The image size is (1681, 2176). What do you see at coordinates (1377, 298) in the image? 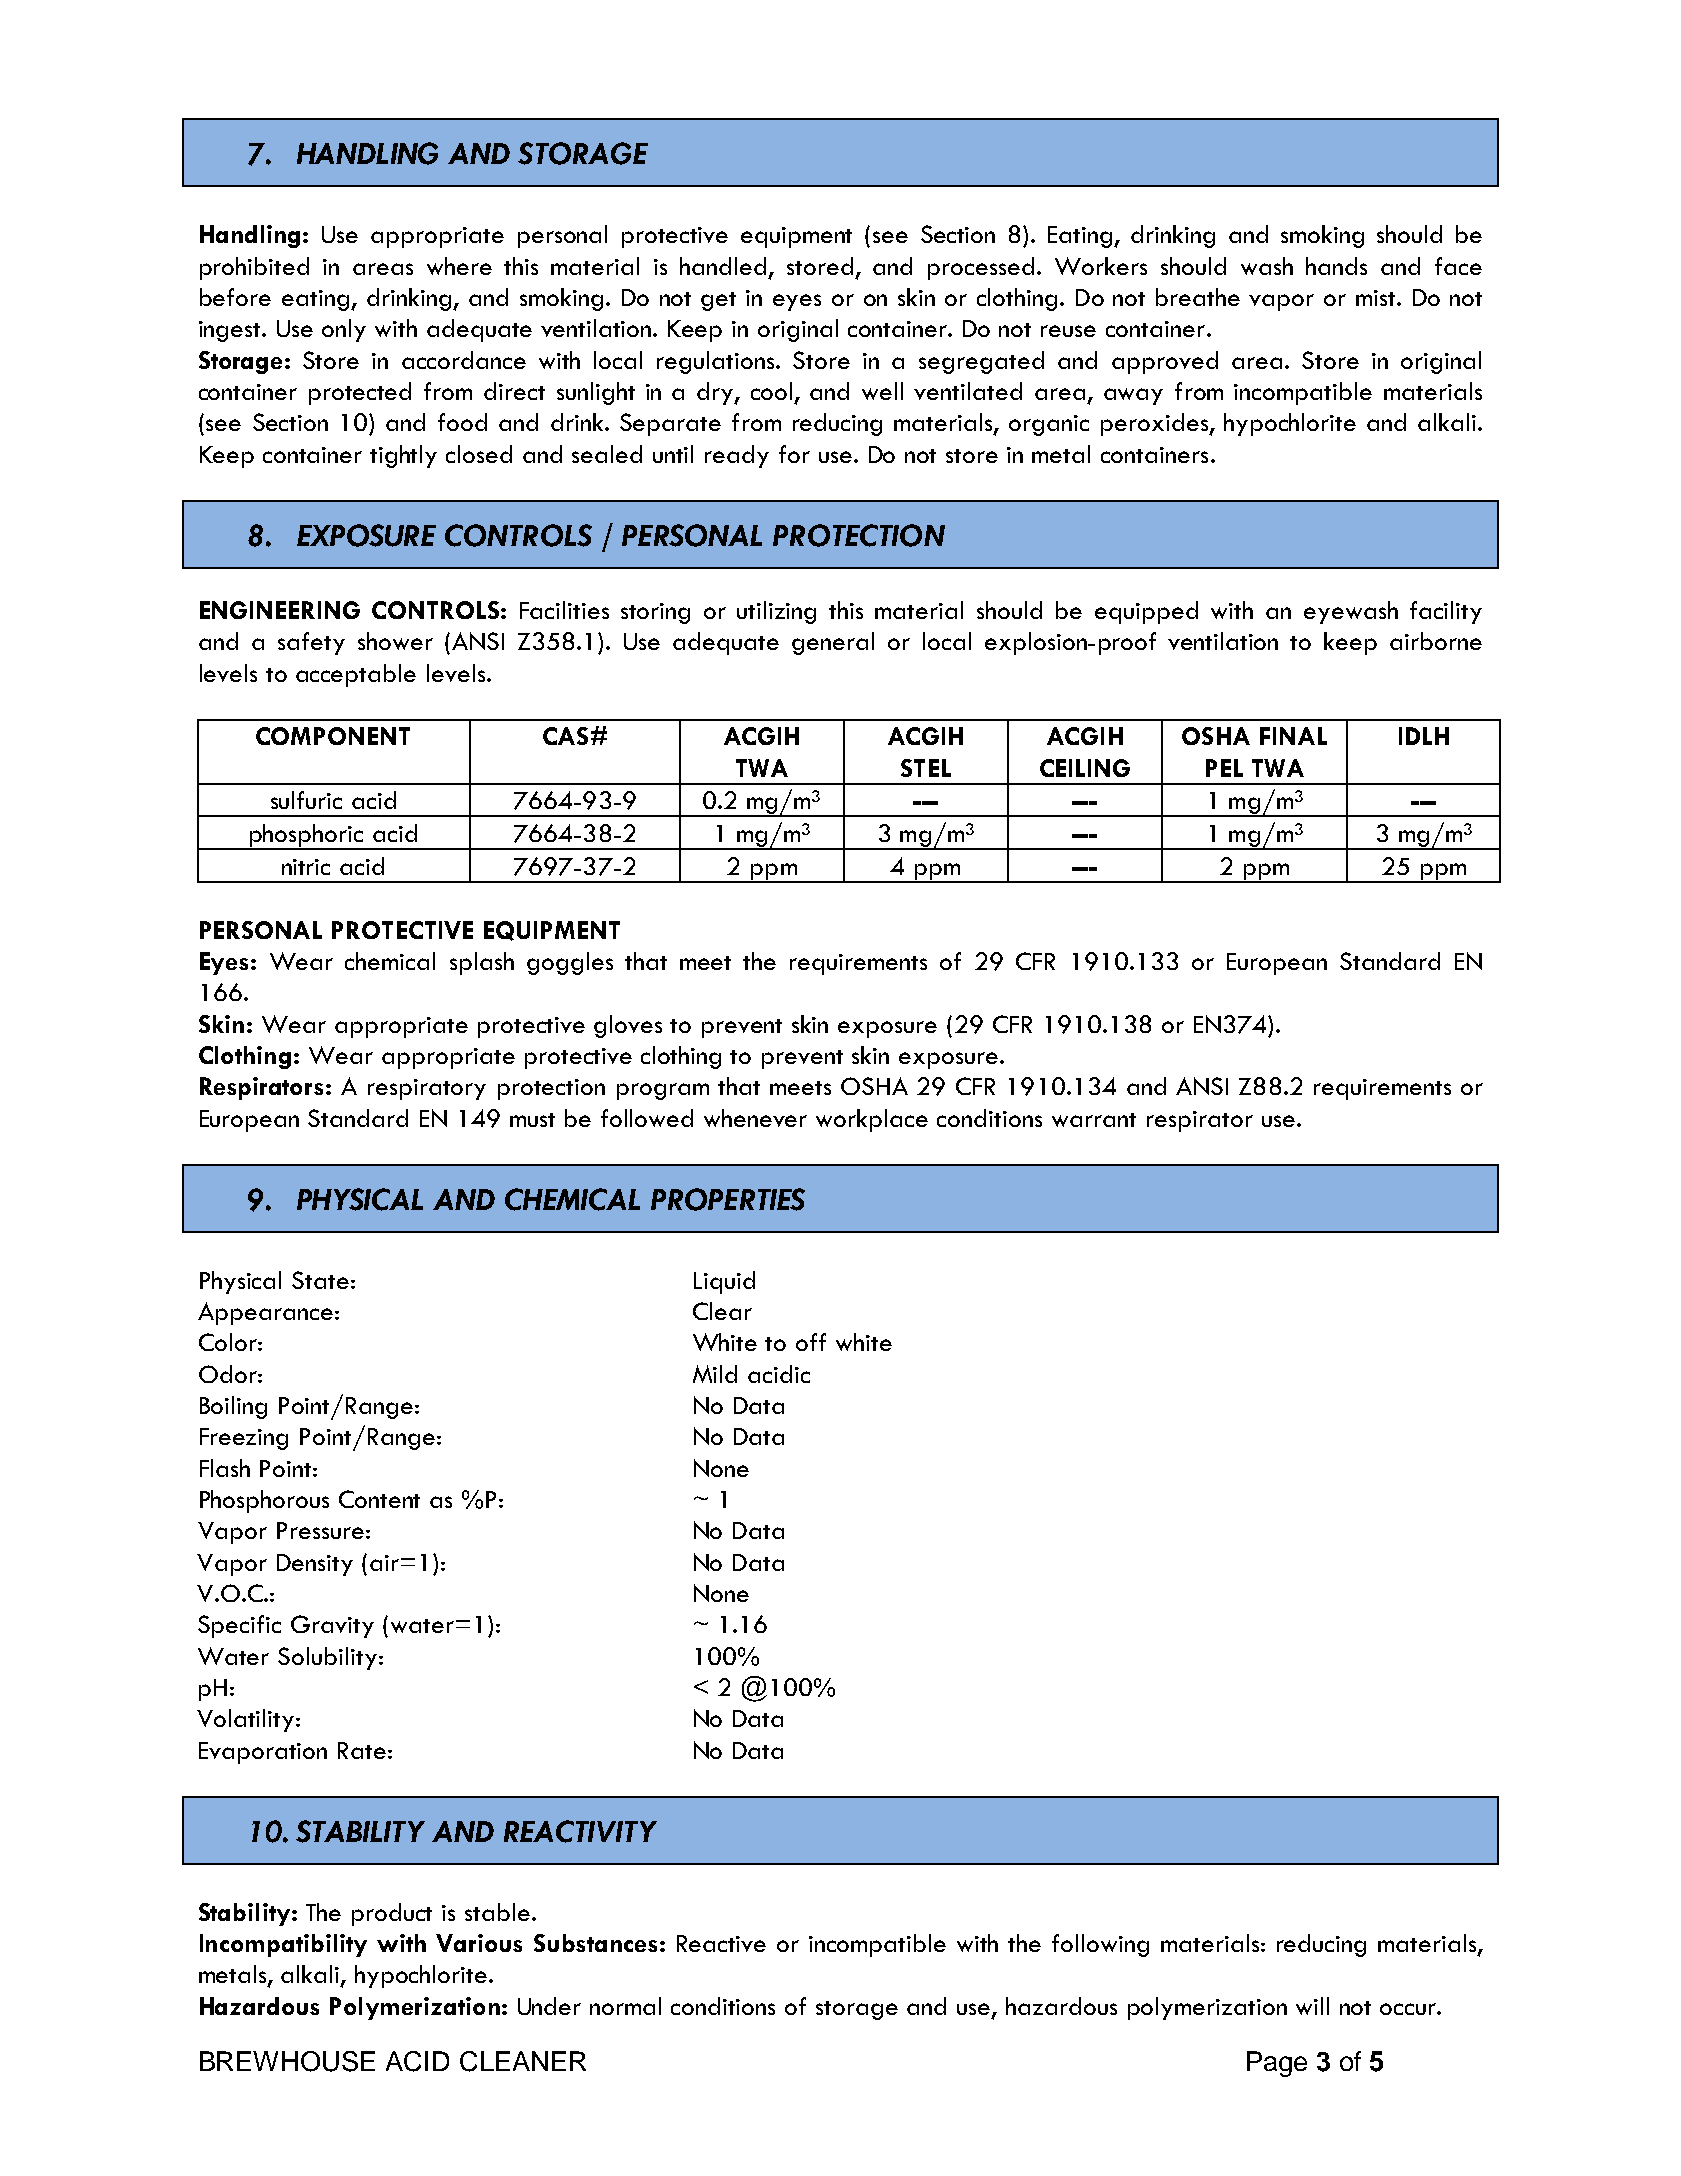
I see `mist` at bounding box center [1377, 298].
